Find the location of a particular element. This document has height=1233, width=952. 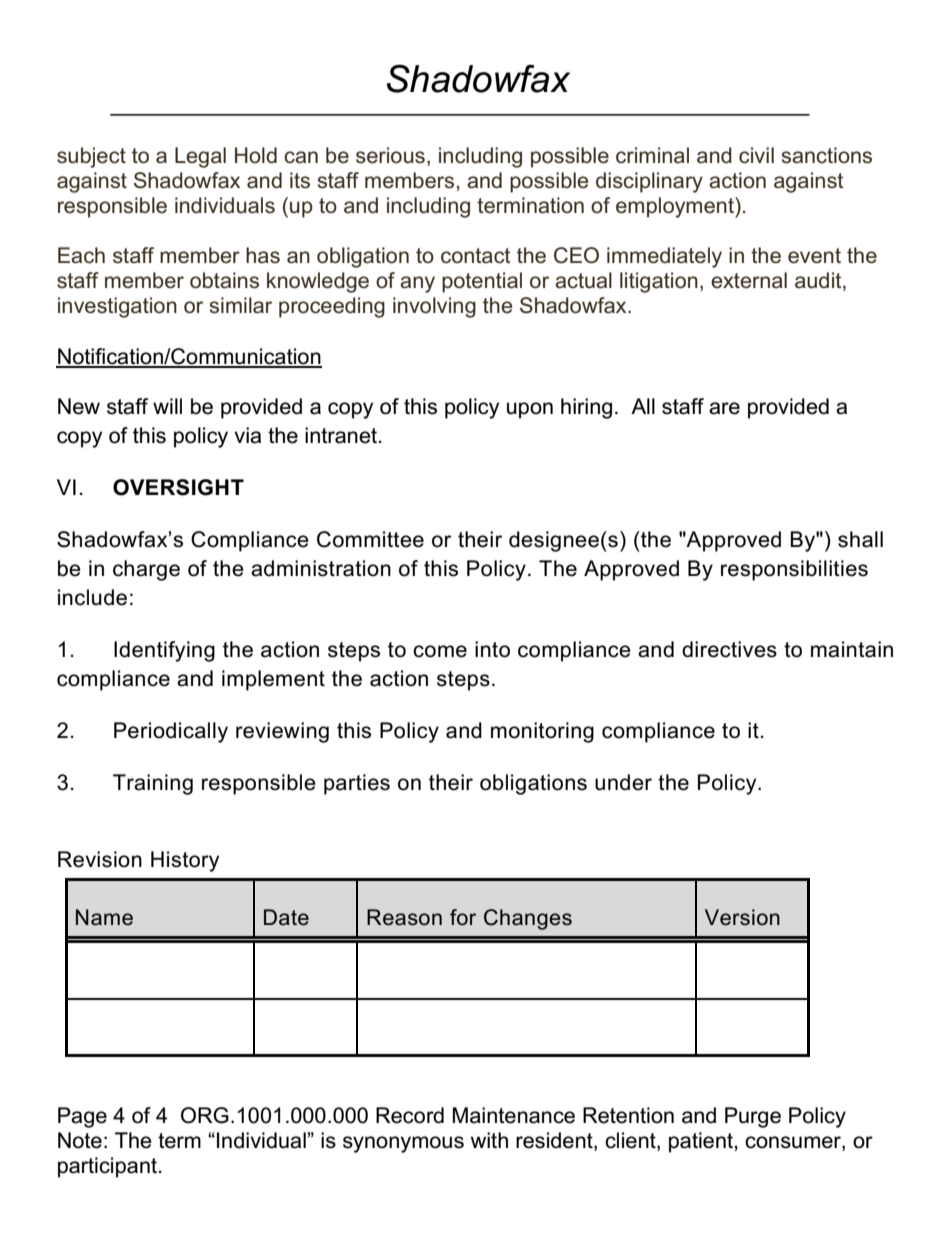

civil is located at coordinates (756, 155).
